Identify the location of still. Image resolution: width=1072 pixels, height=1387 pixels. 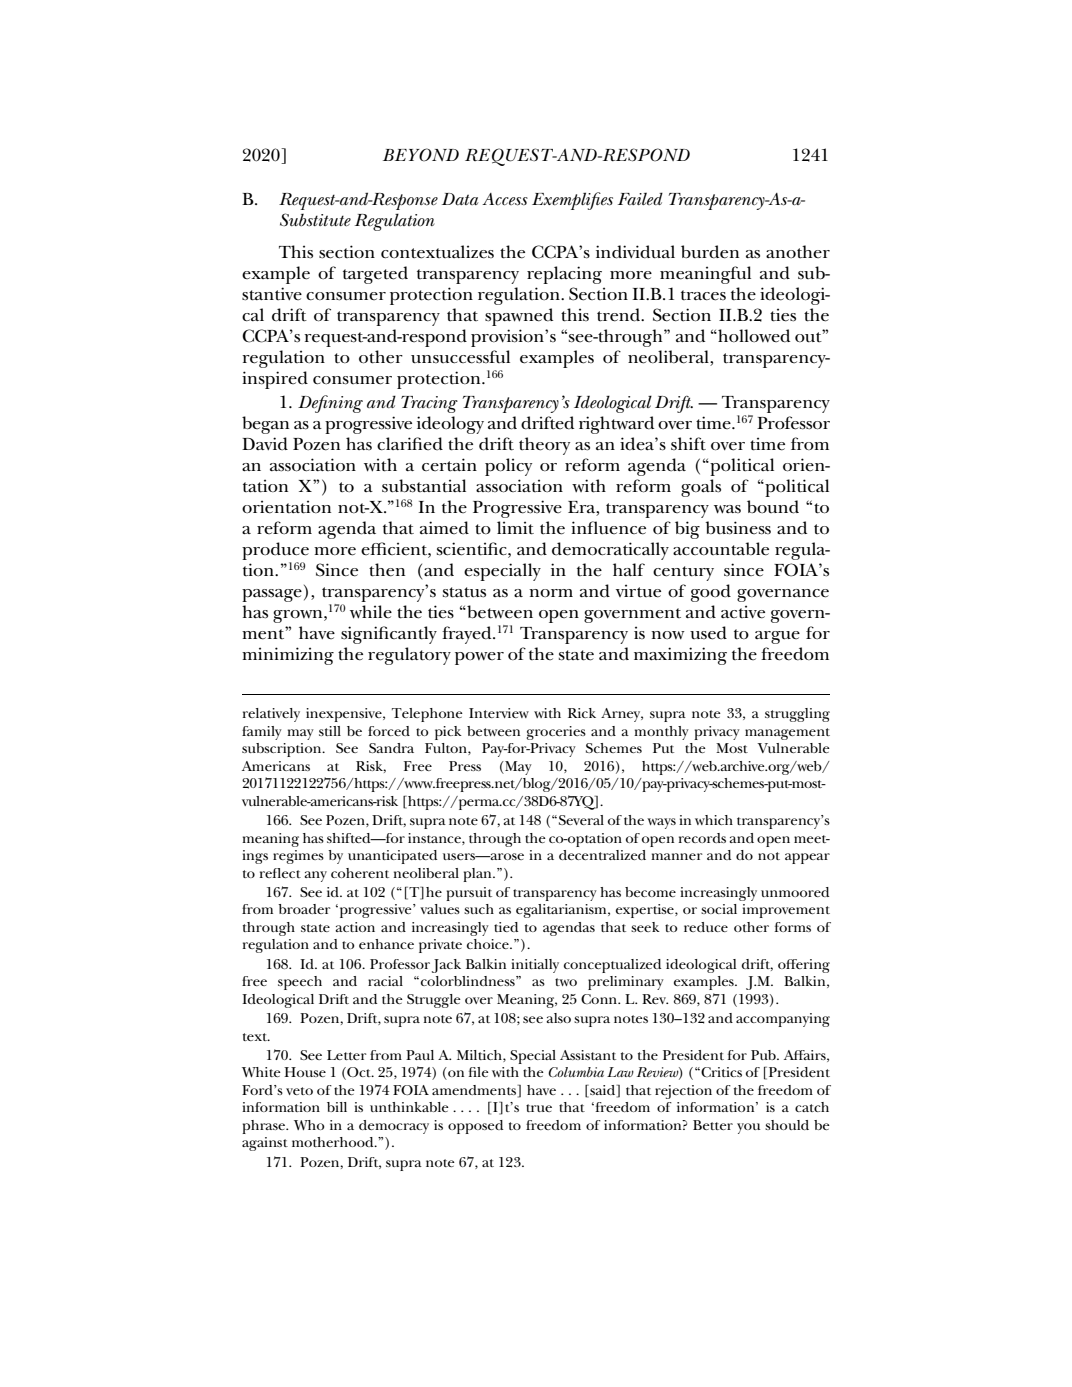
(330, 731).
